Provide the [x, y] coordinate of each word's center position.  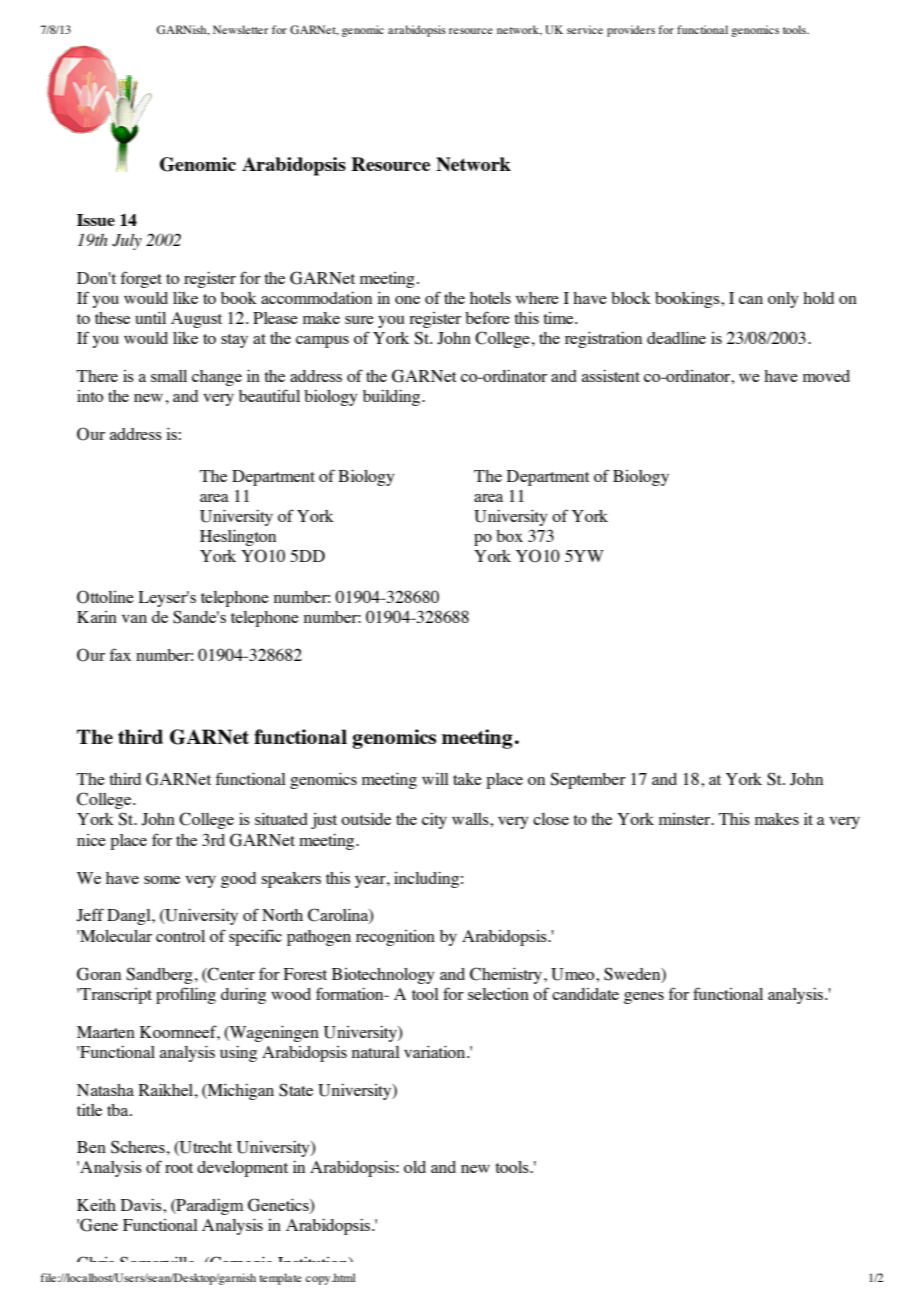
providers [631, 31]
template [280, 1279]
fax [120, 654]
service [585, 29]
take [467, 779]
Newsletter [240, 29]
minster [686, 819]
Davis [142, 1204]
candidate [585, 994]
